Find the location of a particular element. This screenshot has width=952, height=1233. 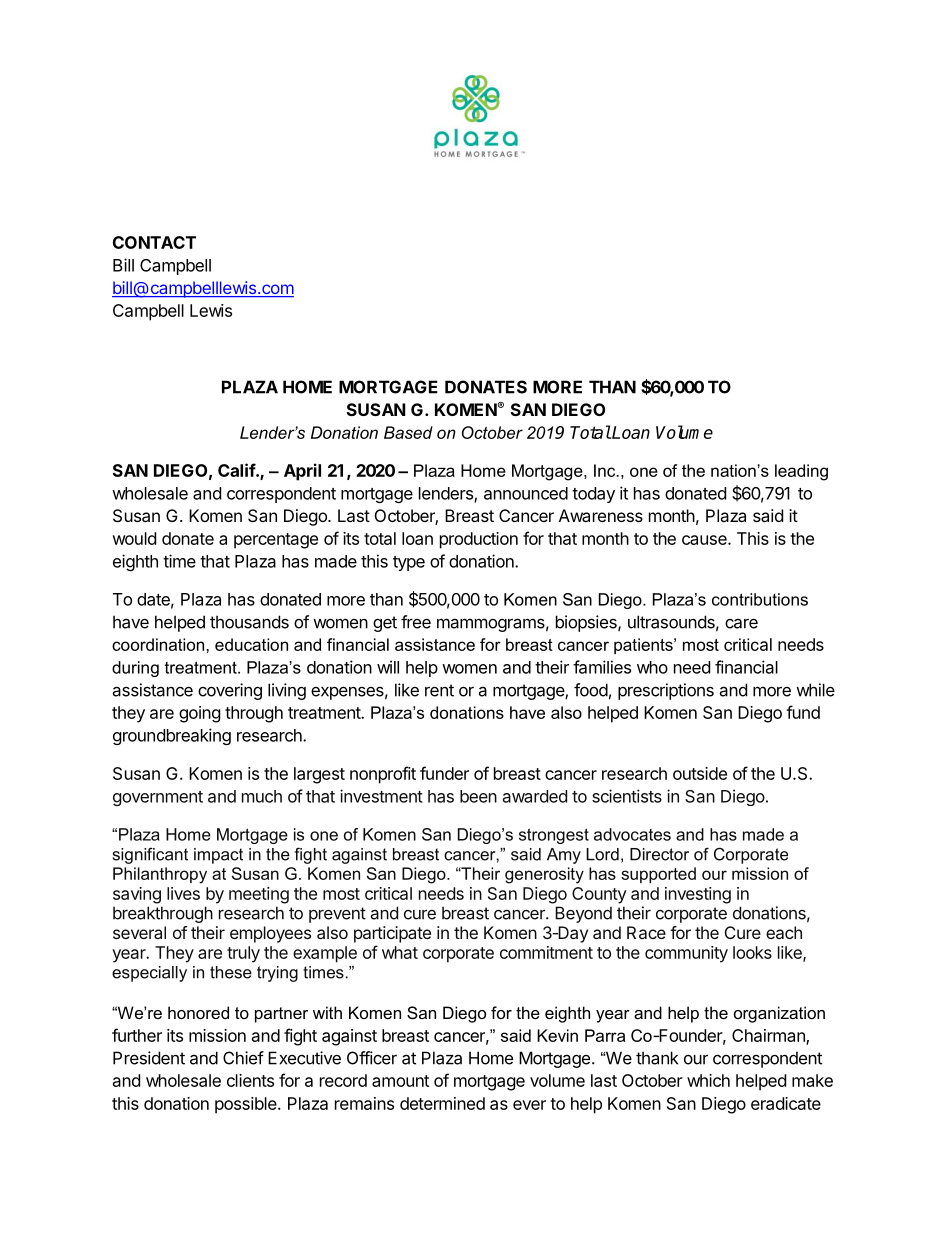

outside is located at coordinates (700, 773).
